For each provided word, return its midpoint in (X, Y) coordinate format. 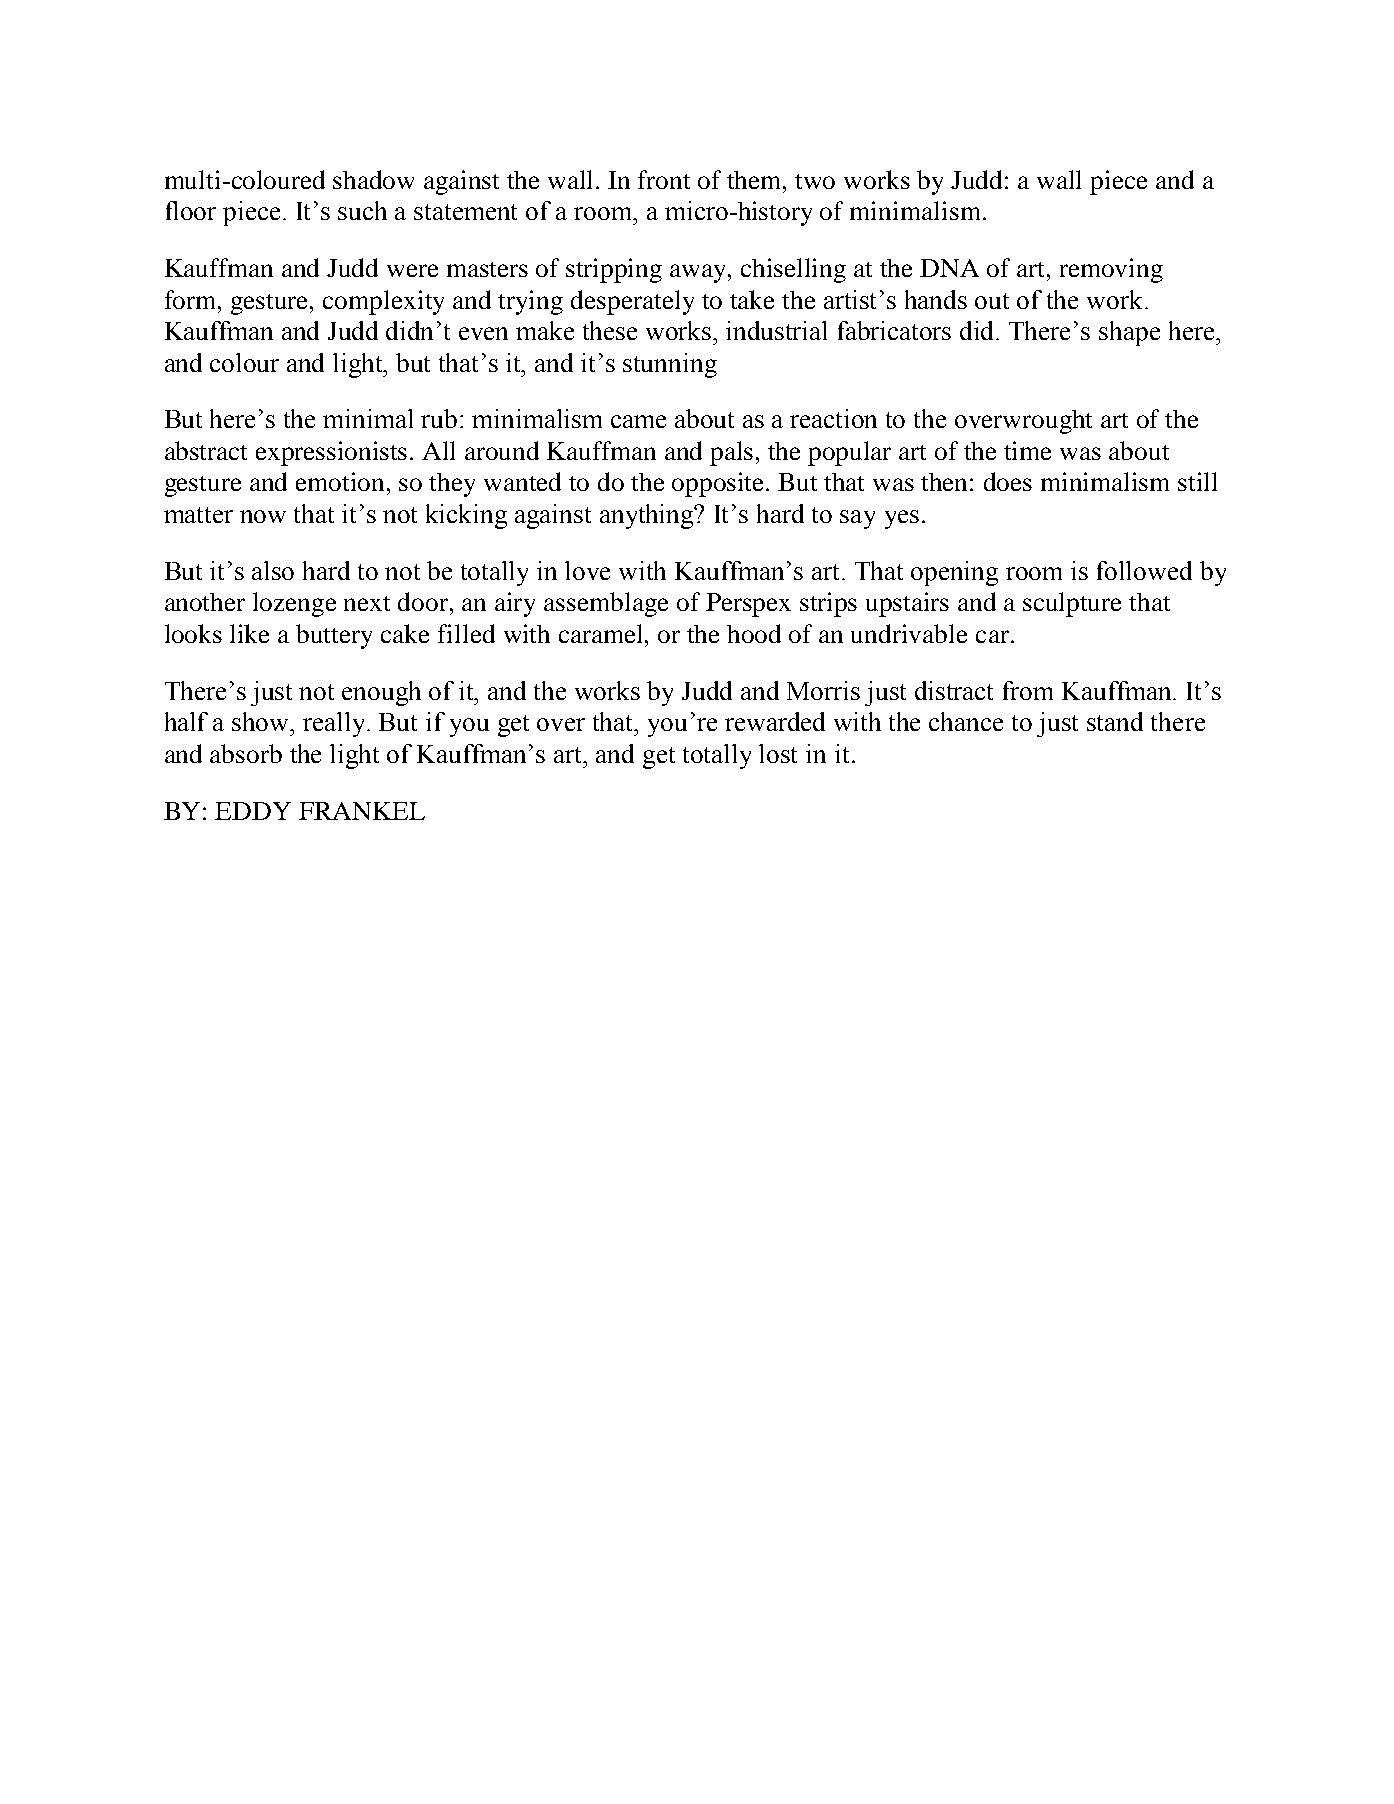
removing (1111, 270)
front (664, 179)
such (362, 210)
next (367, 603)
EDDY (253, 811)
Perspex (748, 605)
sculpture (1072, 604)
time (1027, 450)
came (638, 421)
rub (439, 418)
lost (778, 753)
